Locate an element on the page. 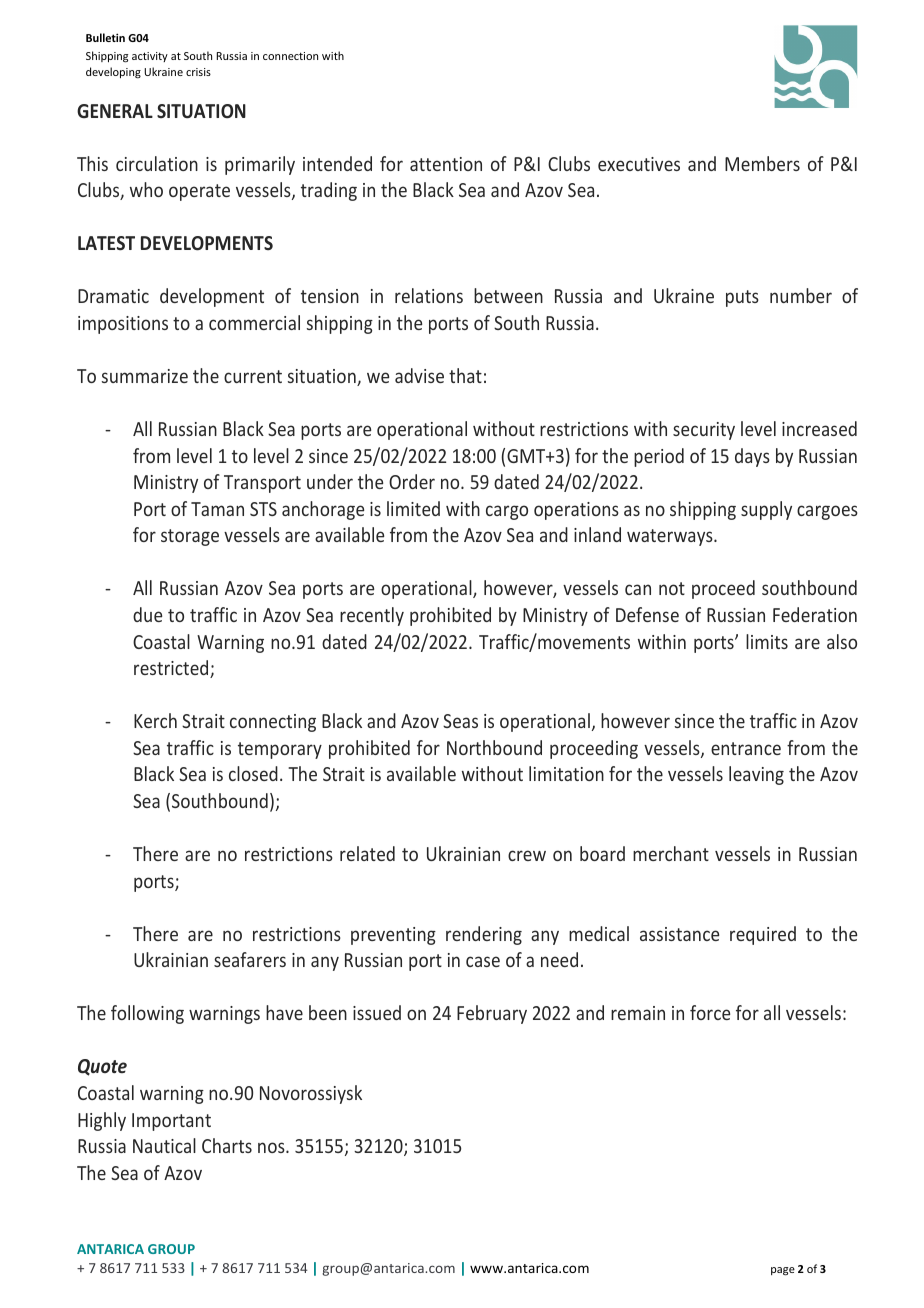  Taman is located at coordinates (217, 509).
